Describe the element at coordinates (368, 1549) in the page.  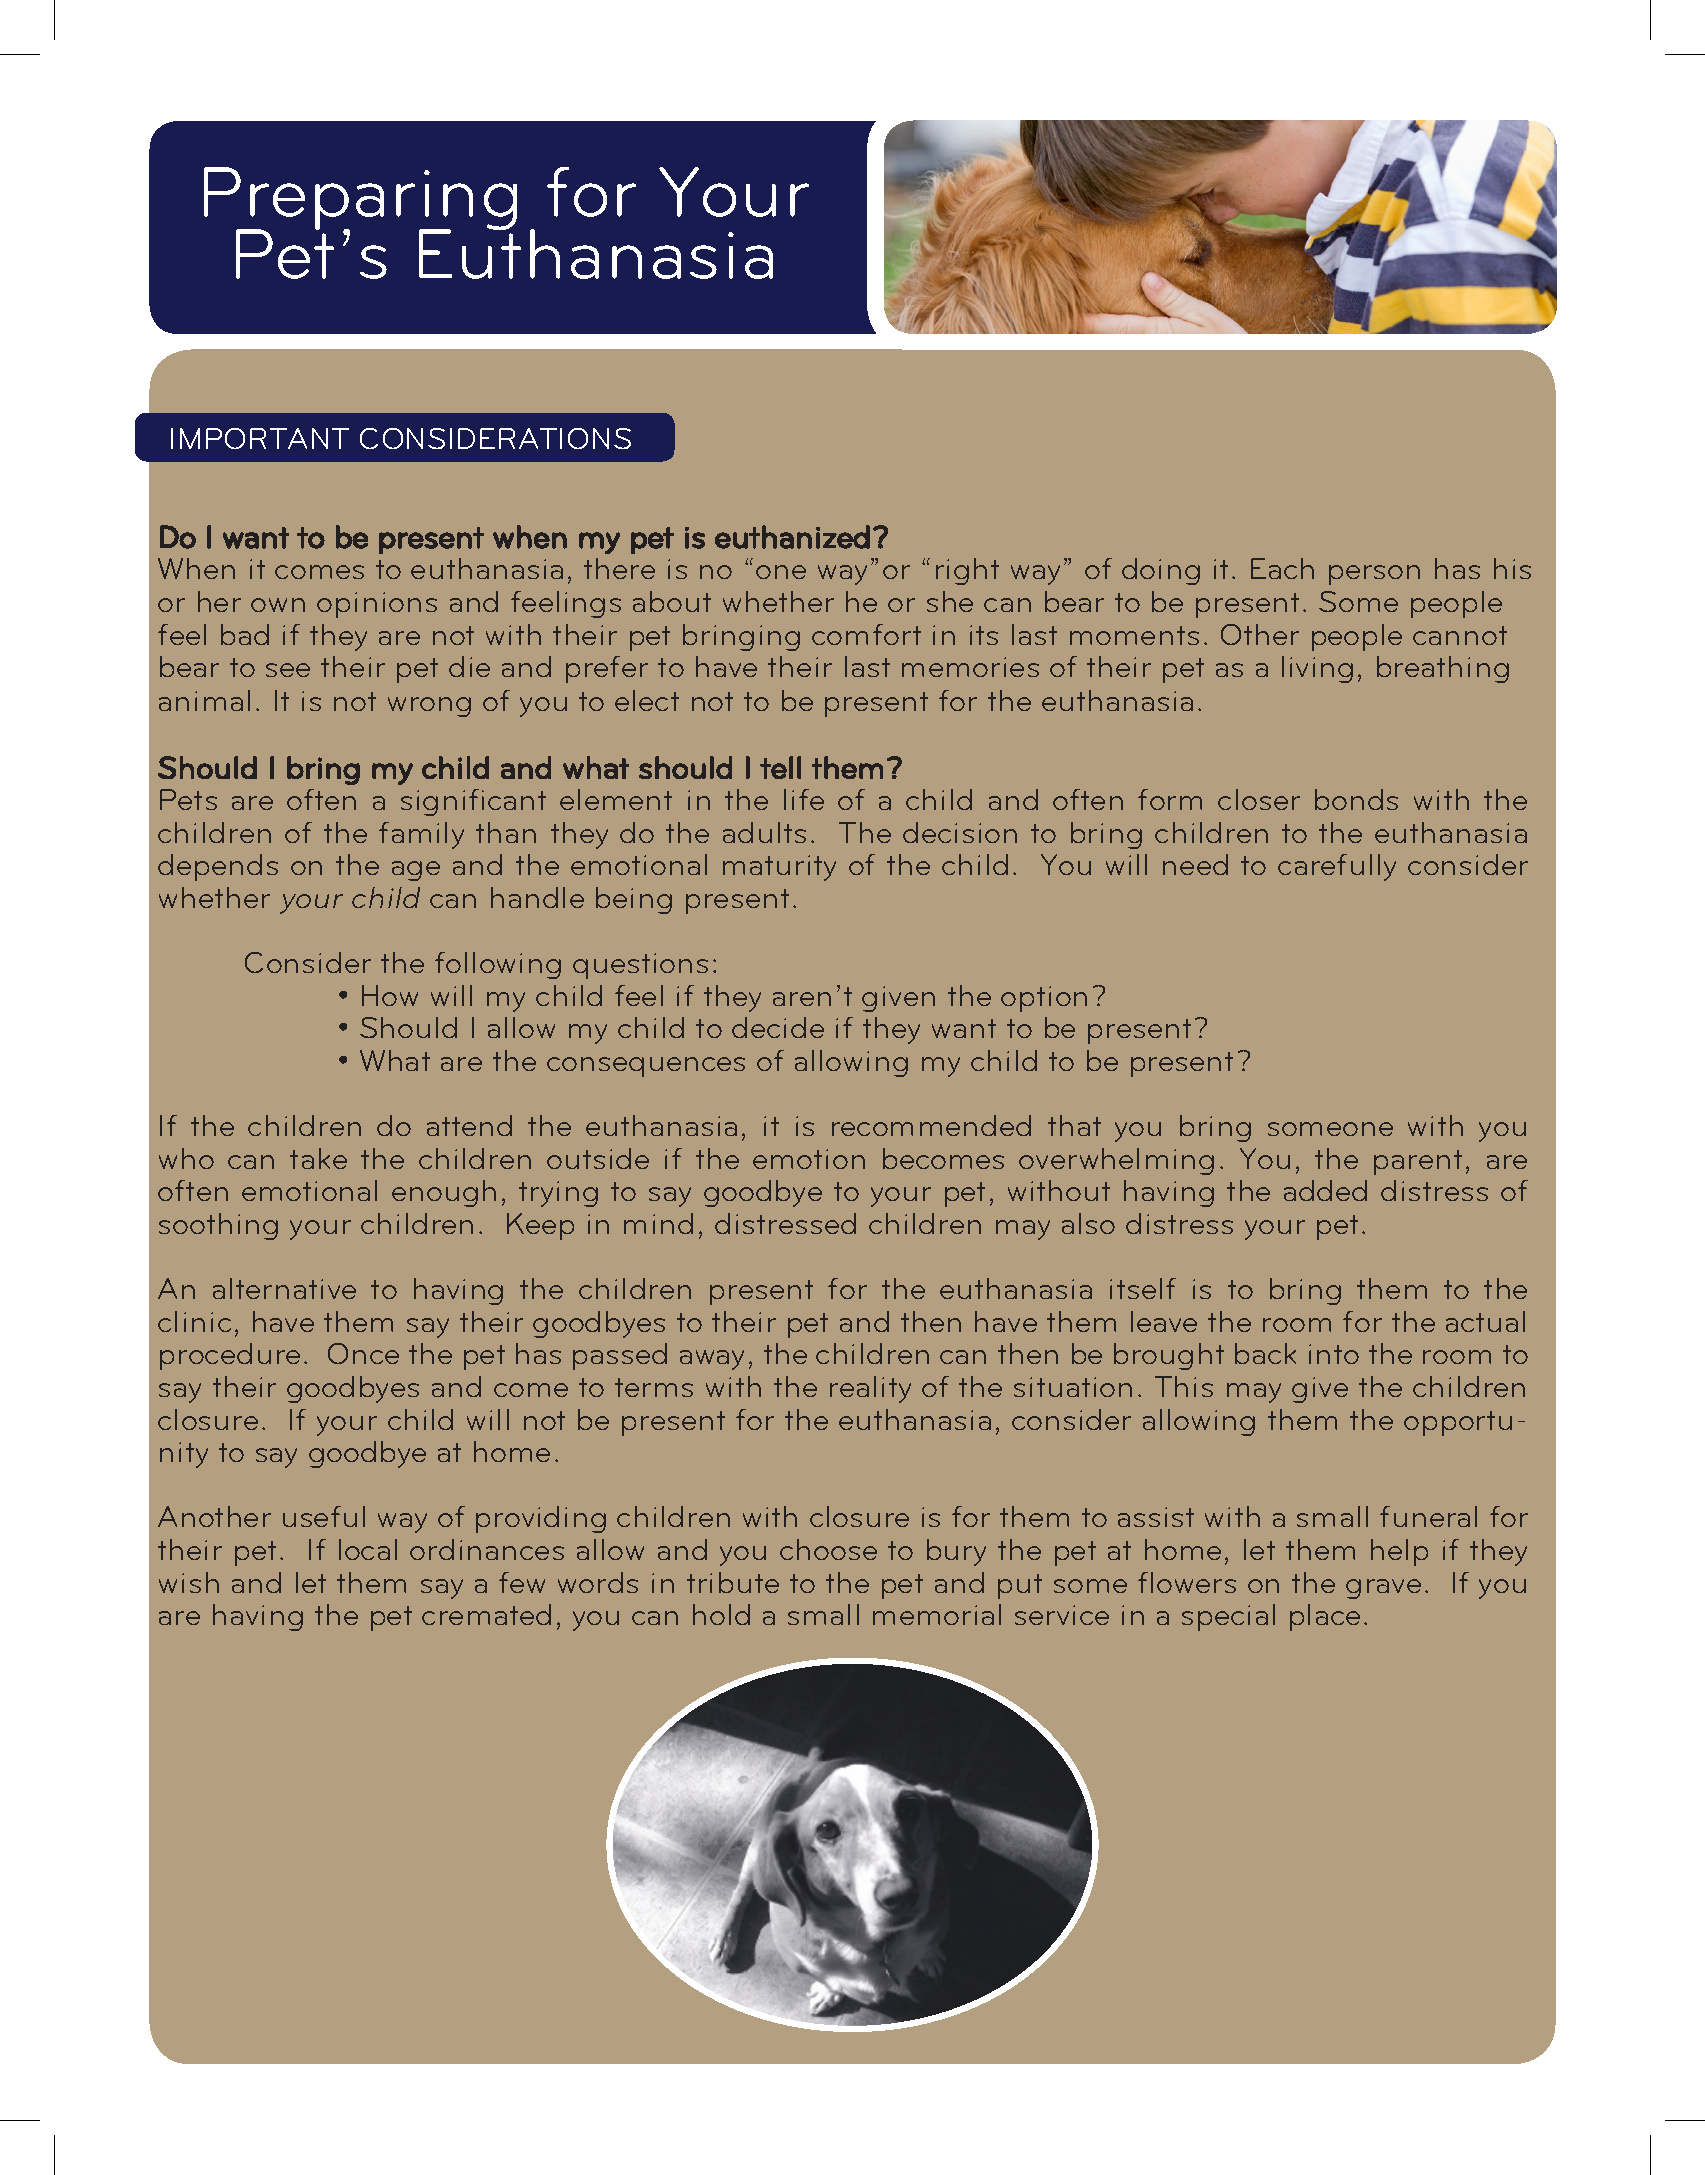
I see `local` at that location.
